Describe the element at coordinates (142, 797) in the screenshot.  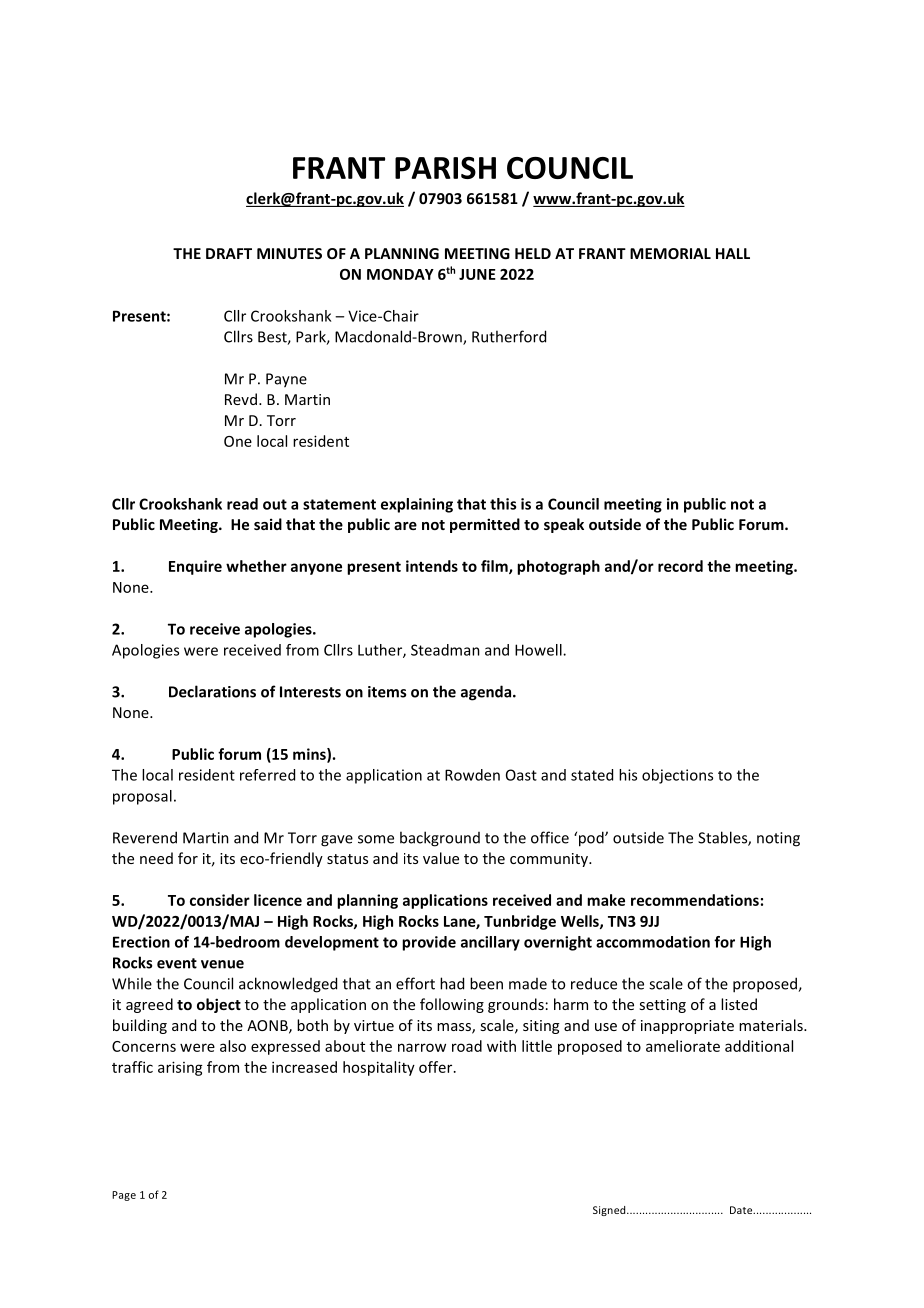
I see `proposal` at that location.
